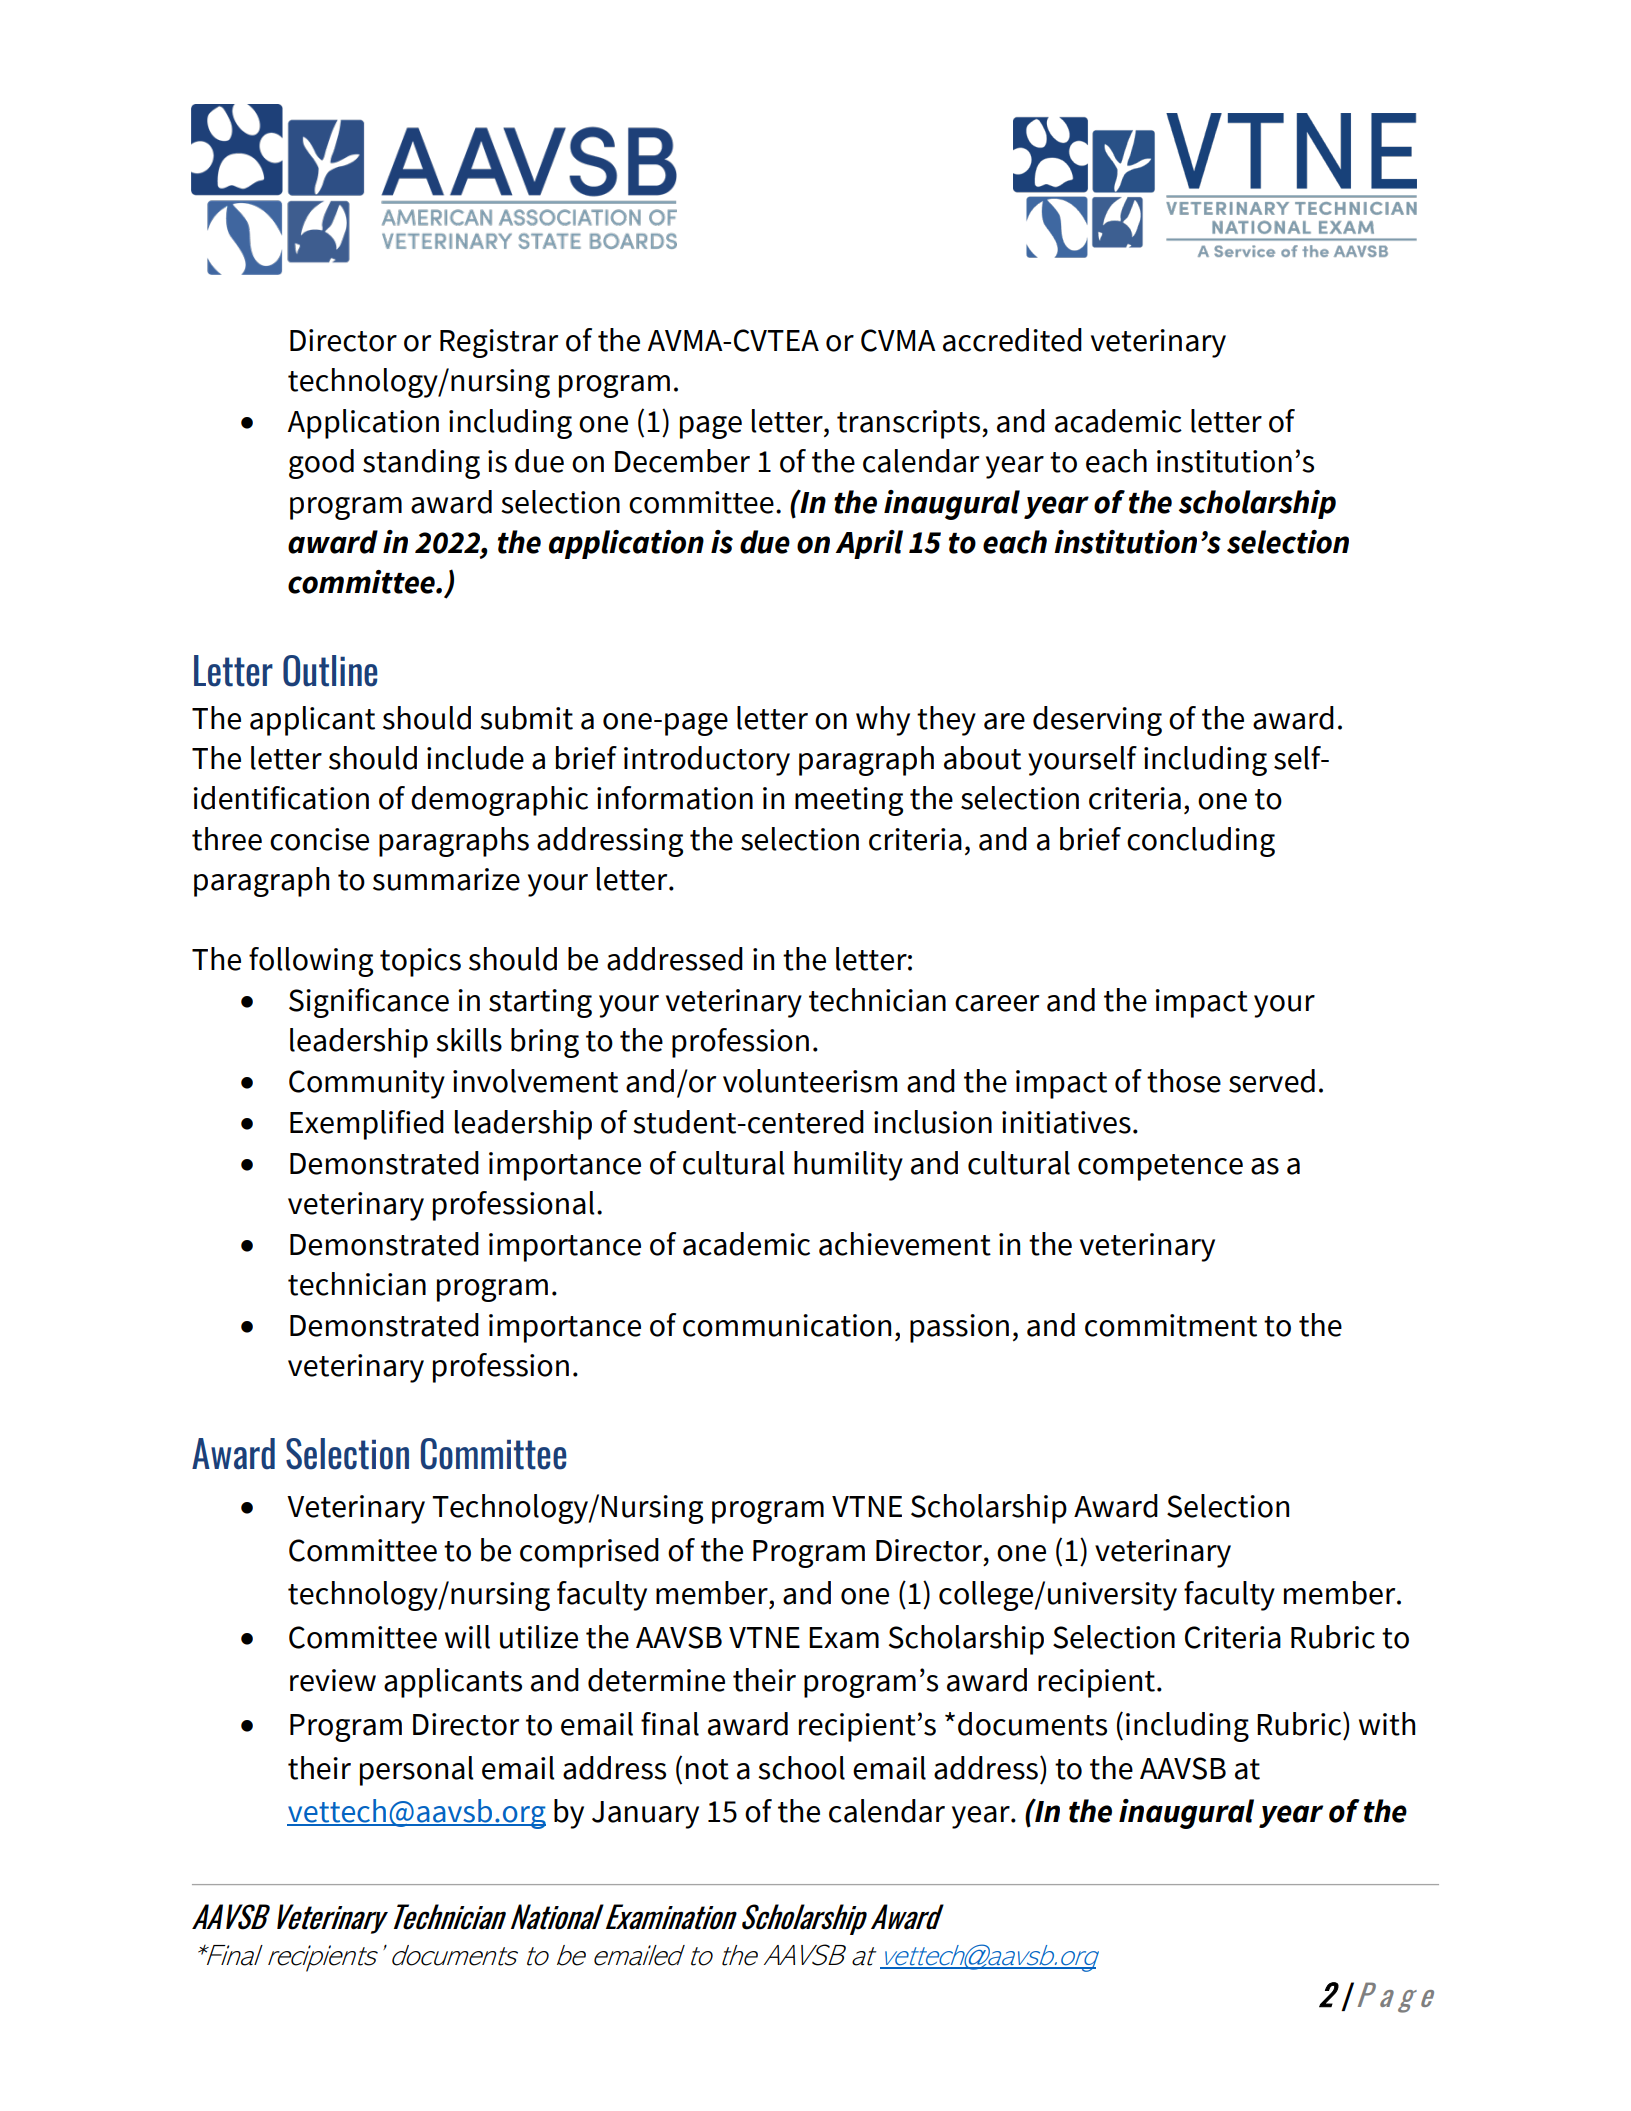  Describe the element at coordinates (801, 1768) in the screenshot. I see `school` at that location.
